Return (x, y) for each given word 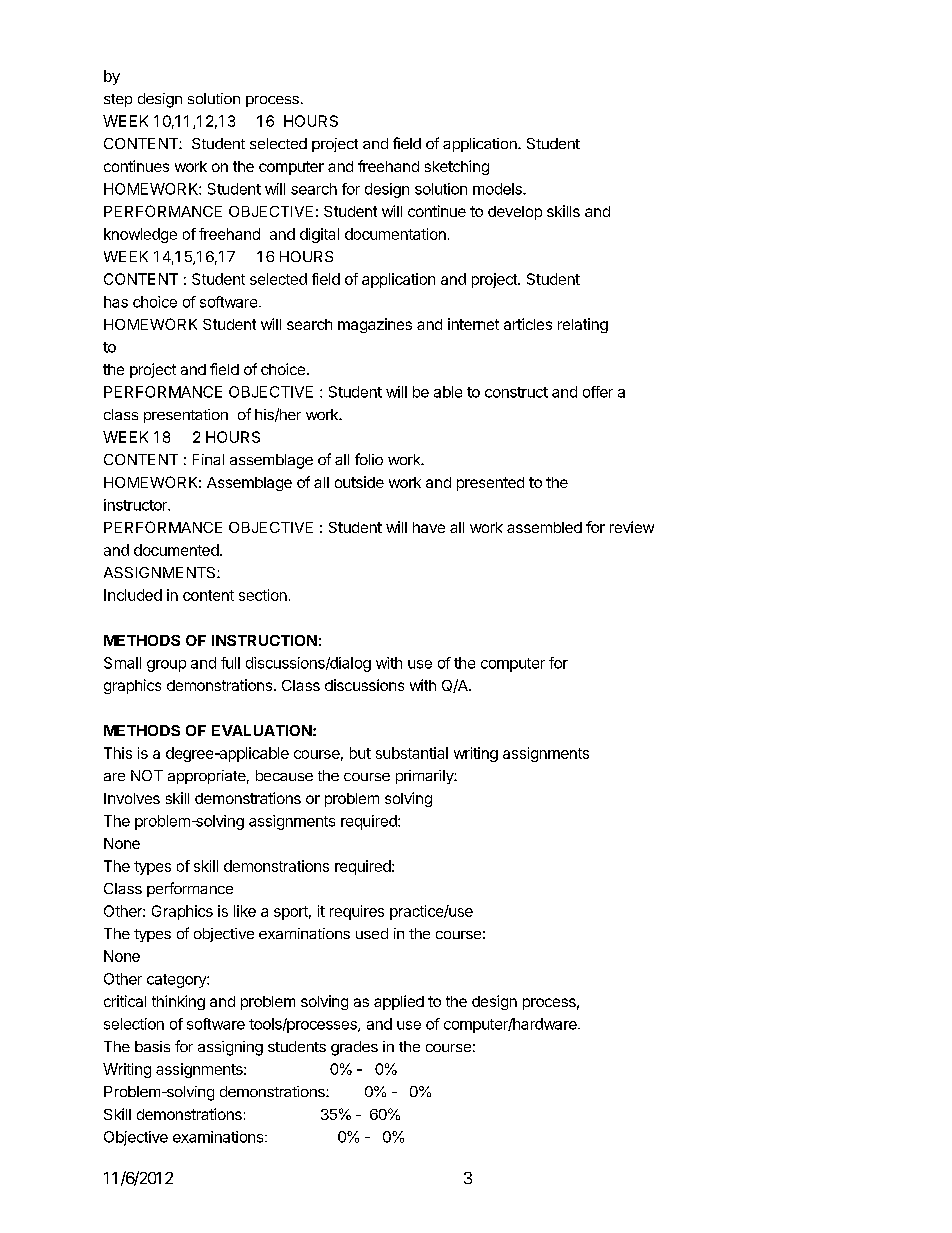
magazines (375, 325)
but (360, 753)
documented (176, 550)
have (429, 527)
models (498, 189)
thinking (178, 1002)
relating (583, 325)
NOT (147, 775)
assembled (544, 527)
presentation (186, 416)
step (118, 100)
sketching (457, 167)
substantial (412, 753)
